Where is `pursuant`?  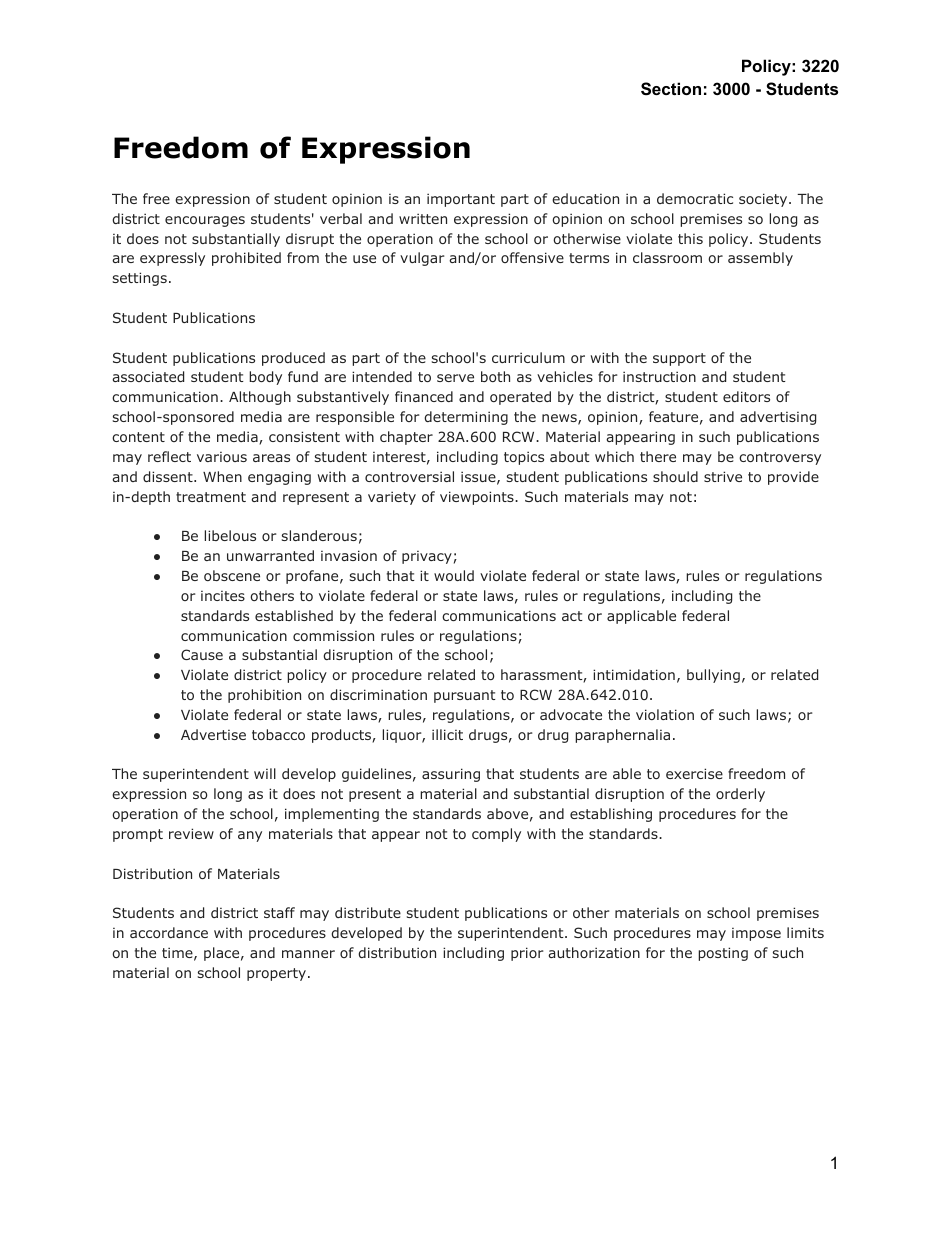
pursuant is located at coordinates (465, 696).
